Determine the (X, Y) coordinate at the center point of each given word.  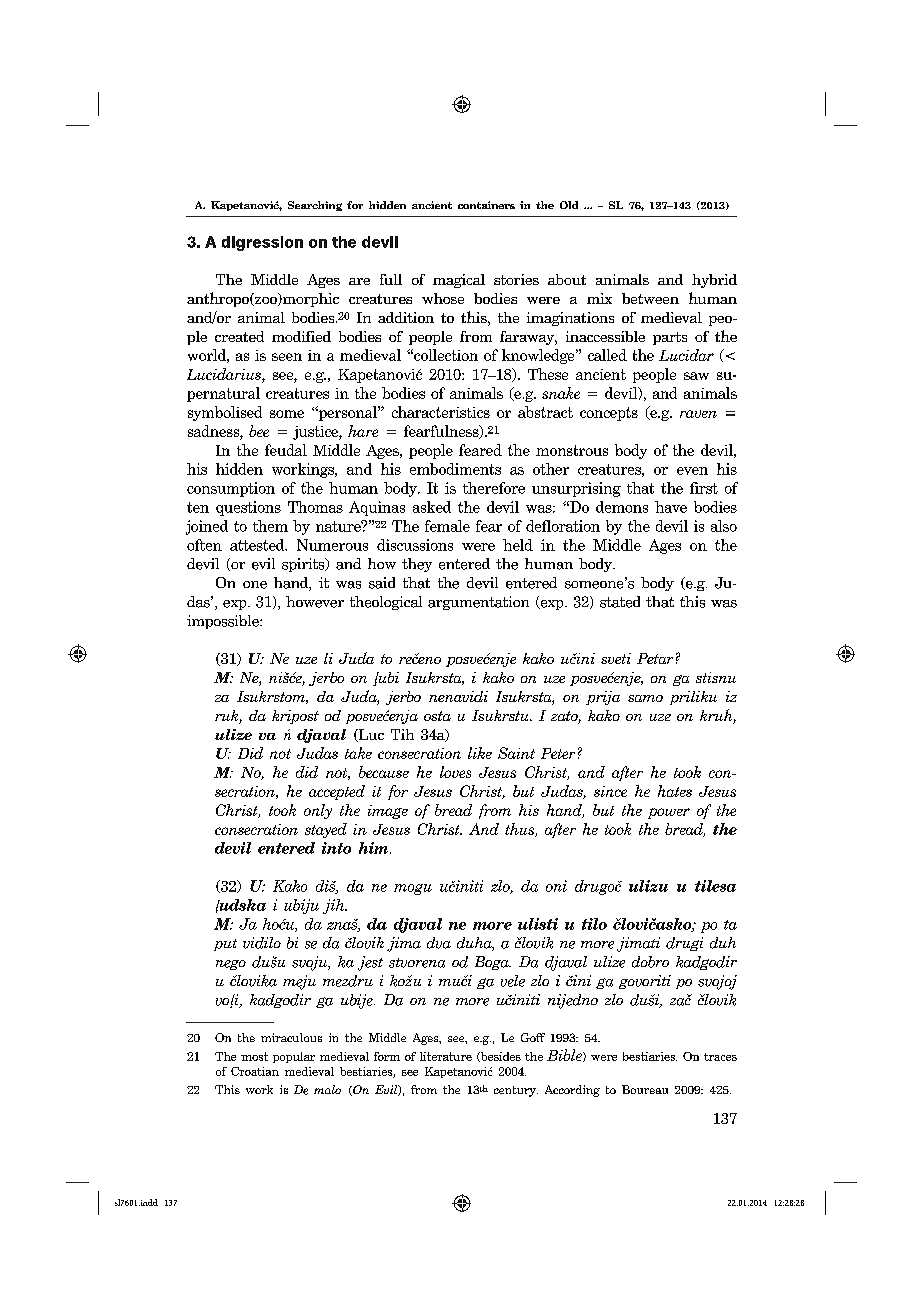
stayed (326, 830)
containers (486, 205)
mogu (413, 889)
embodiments (455, 469)
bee (259, 431)
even (692, 471)
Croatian (255, 1071)
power (669, 813)
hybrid (714, 281)
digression (262, 243)
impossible (224, 622)
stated (620, 602)
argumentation (478, 603)
